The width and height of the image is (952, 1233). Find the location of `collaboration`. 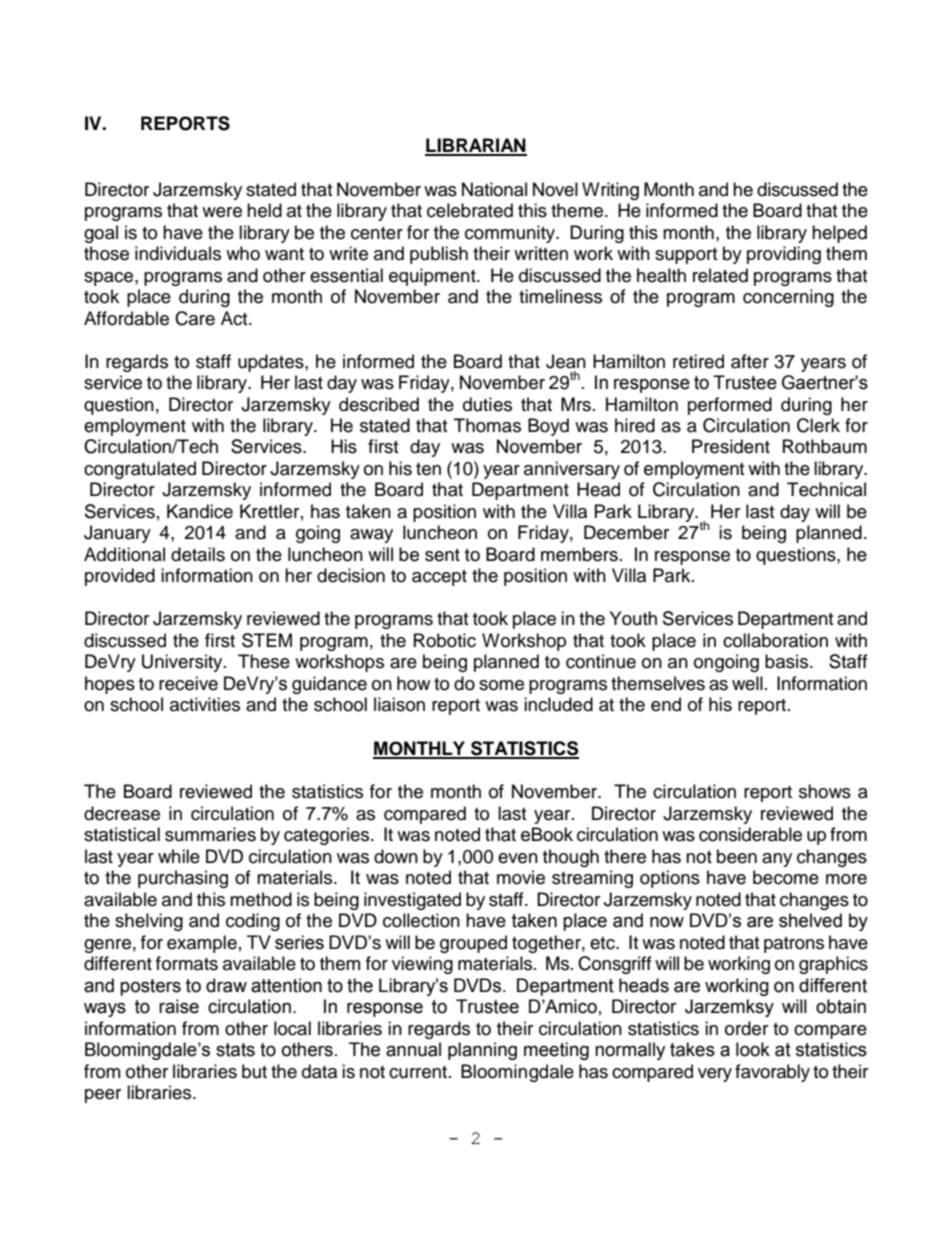

collaboration is located at coordinates (775, 640).
